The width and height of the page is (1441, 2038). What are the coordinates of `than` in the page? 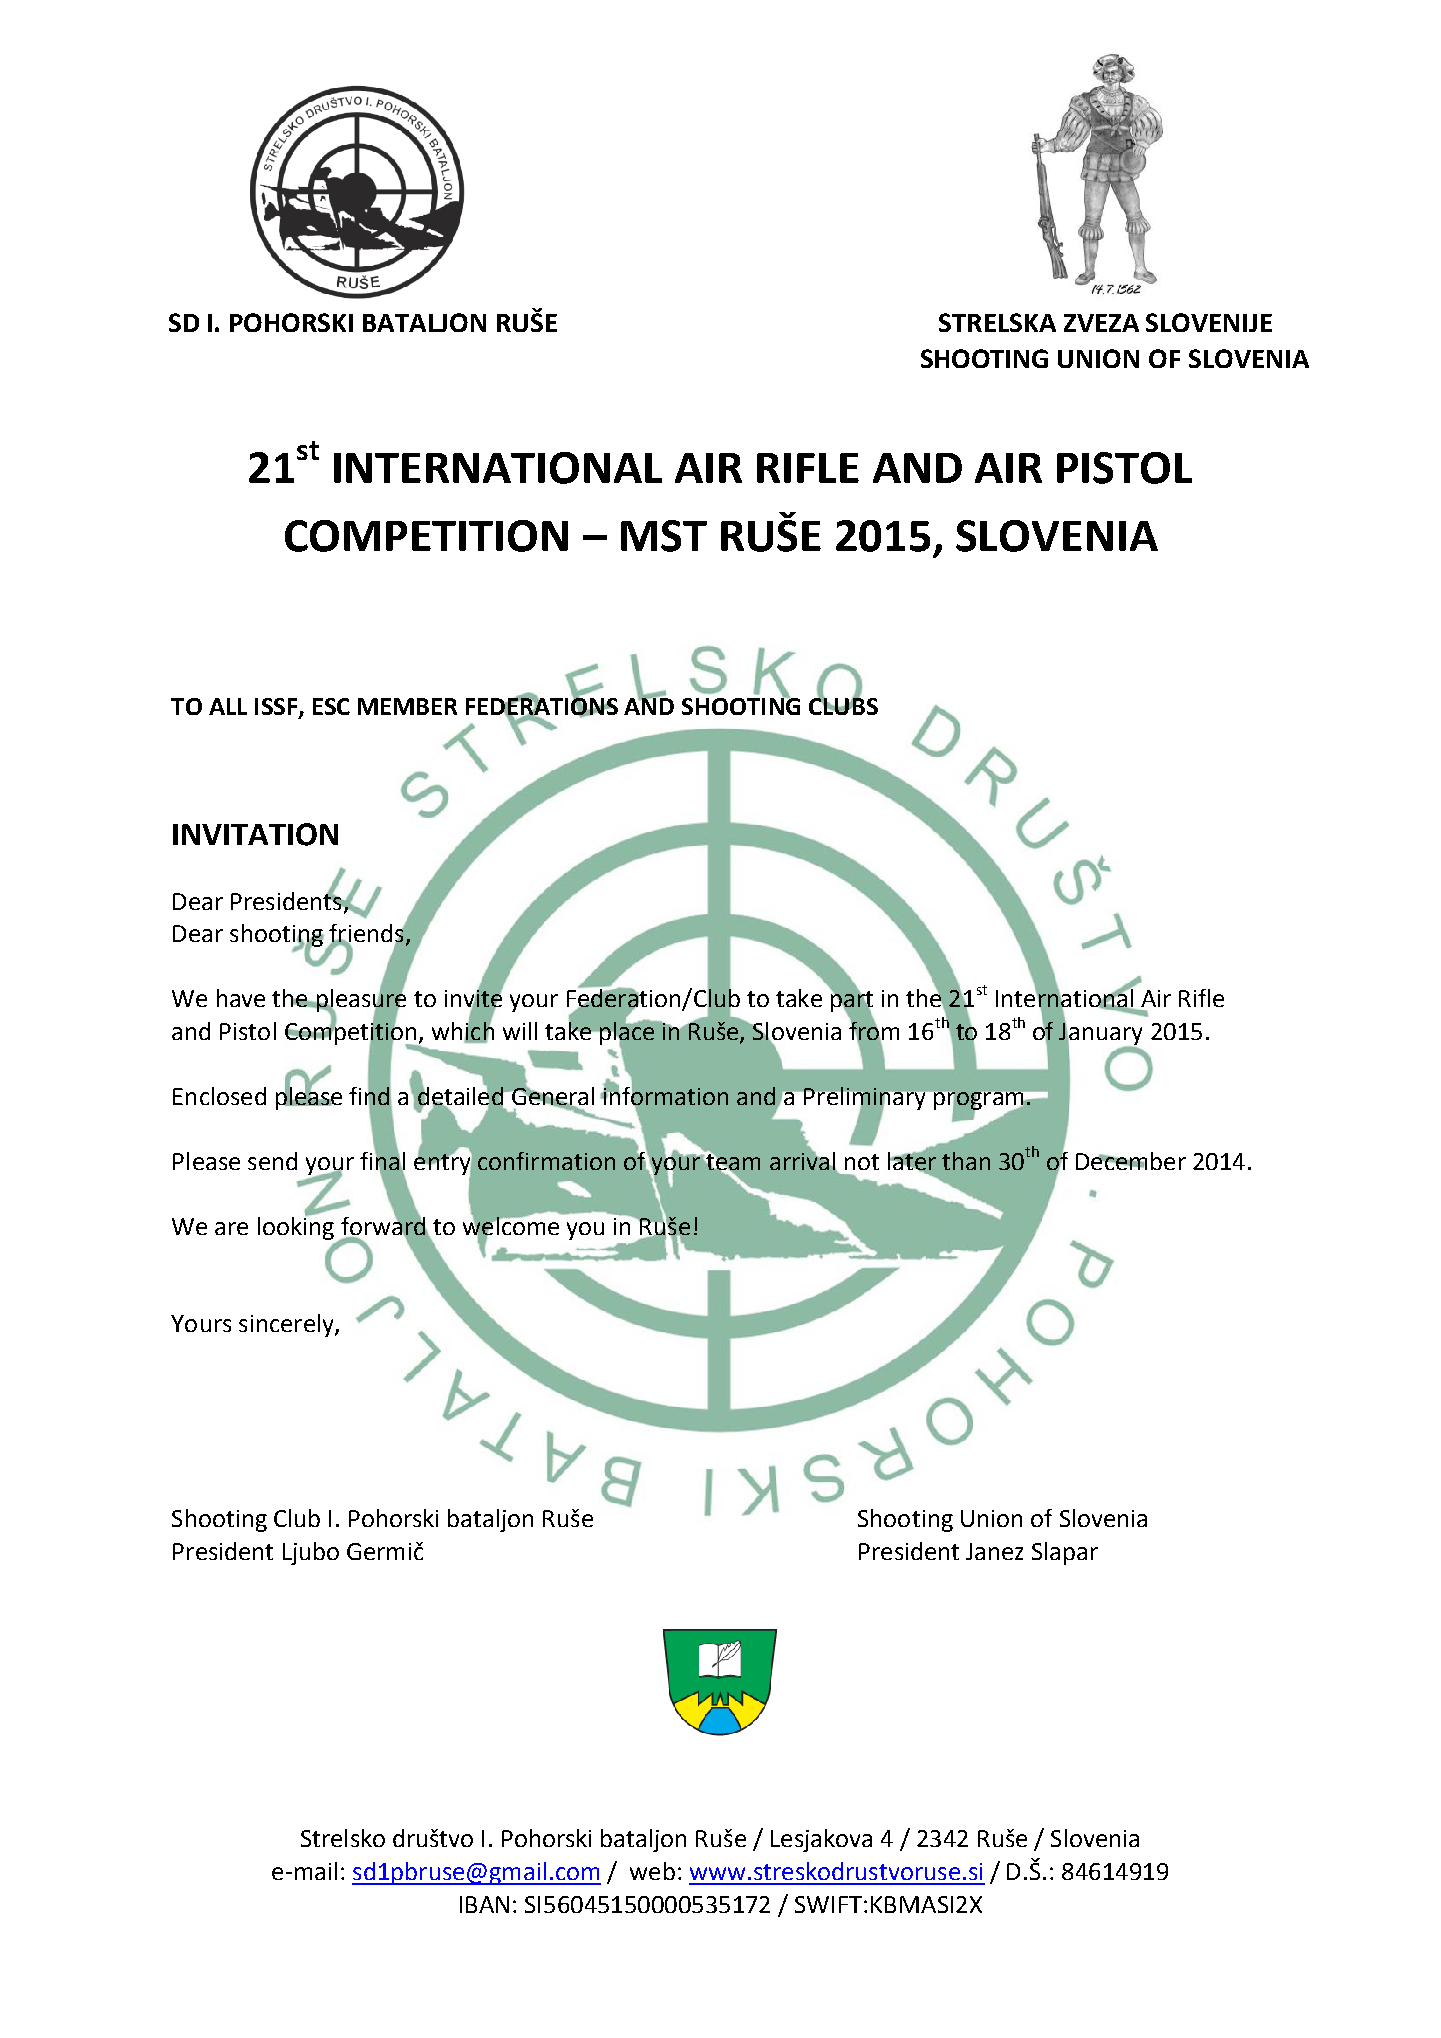 It's located at (966, 1161).
